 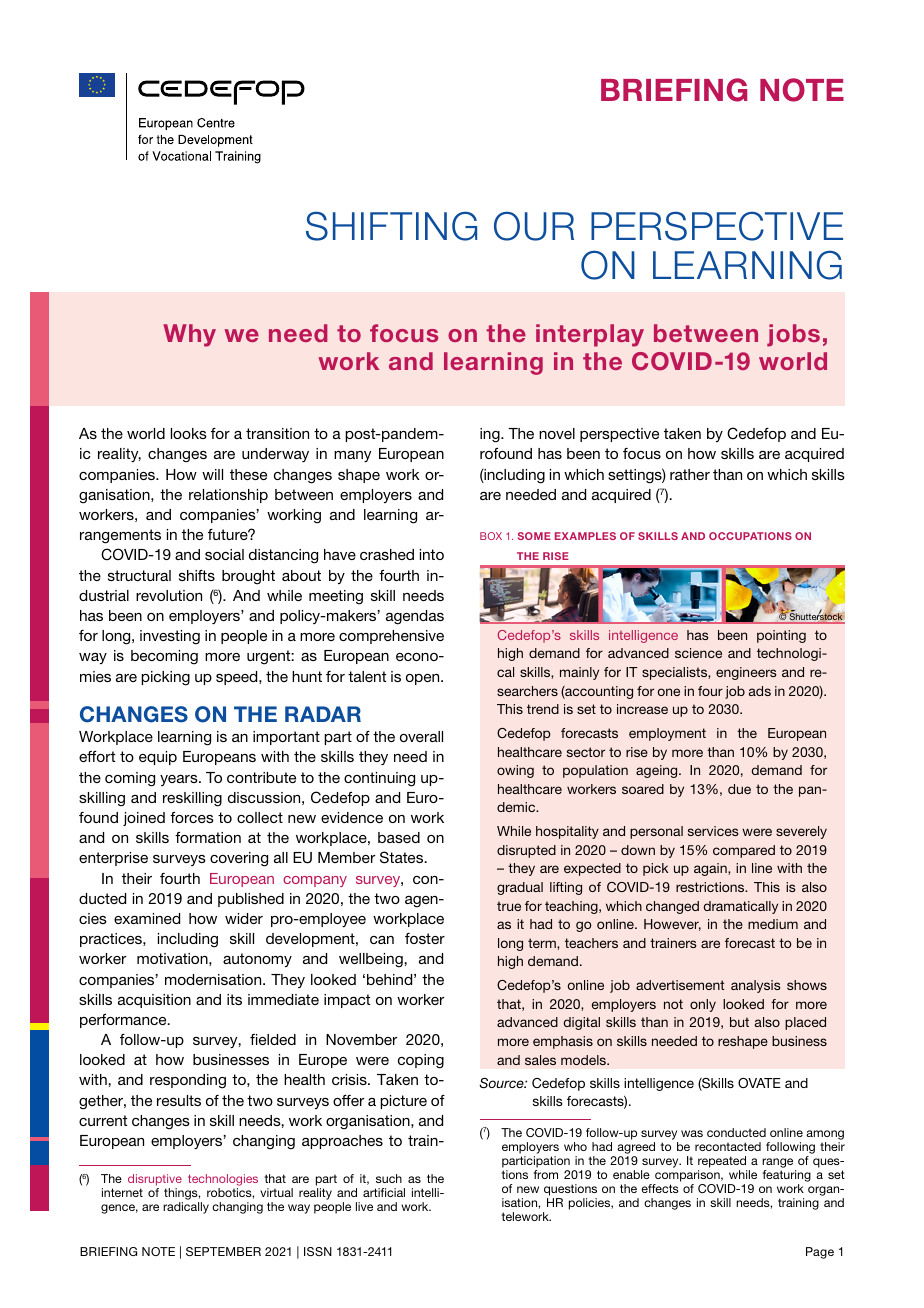 What do you see at coordinates (739, 789) in the screenshot?
I see `due` at bounding box center [739, 789].
